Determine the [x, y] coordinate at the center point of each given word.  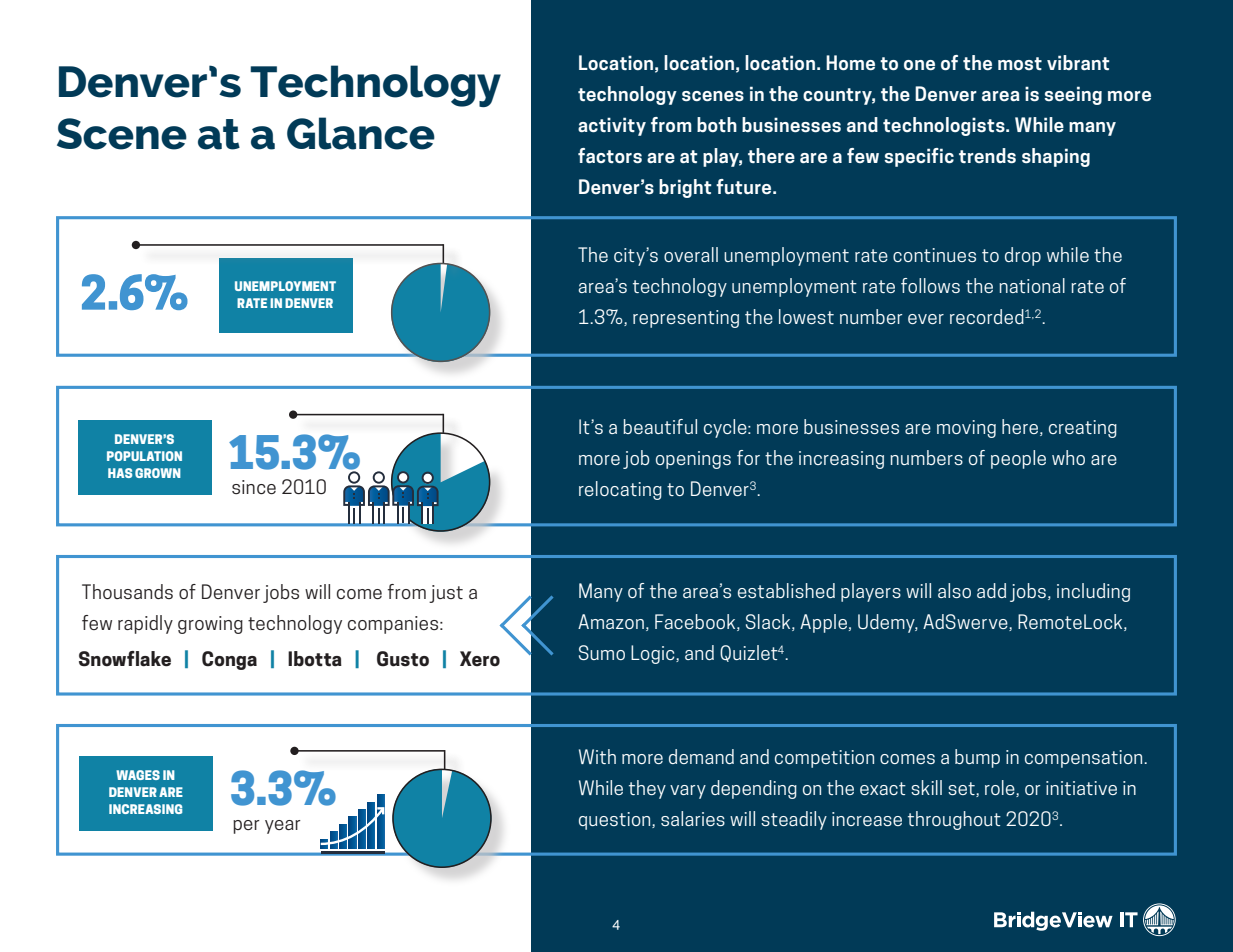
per [246, 827]
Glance [361, 133]
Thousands [127, 591]
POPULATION [144, 456]
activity [612, 126]
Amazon [611, 621]
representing [686, 319]
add [991, 590]
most [1020, 63]
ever [926, 319]
